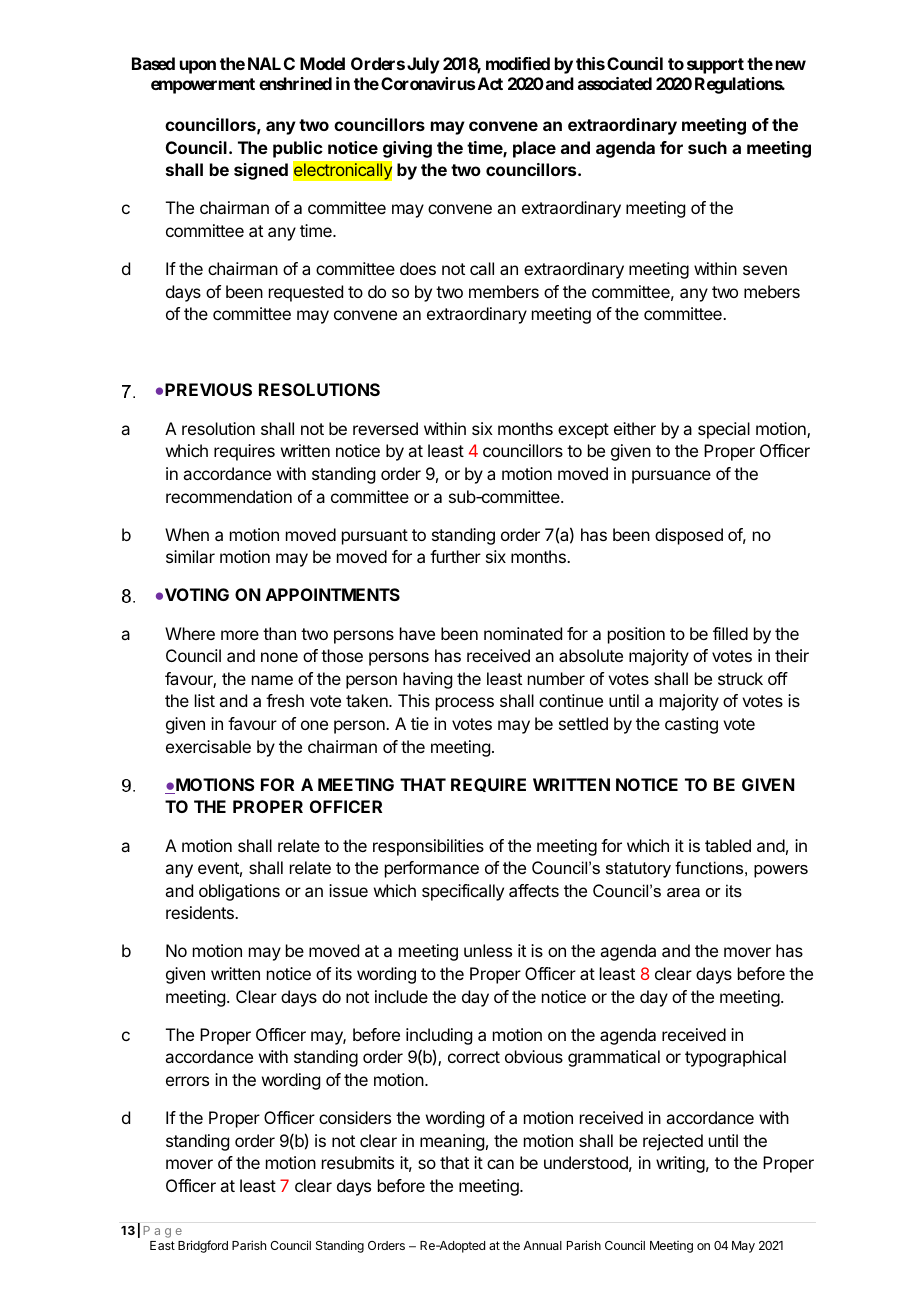 The height and width of the screenshot is (1308, 924). What do you see at coordinates (715, 66) in the screenshot?
I see `support` at bounding box center [715, 66].
